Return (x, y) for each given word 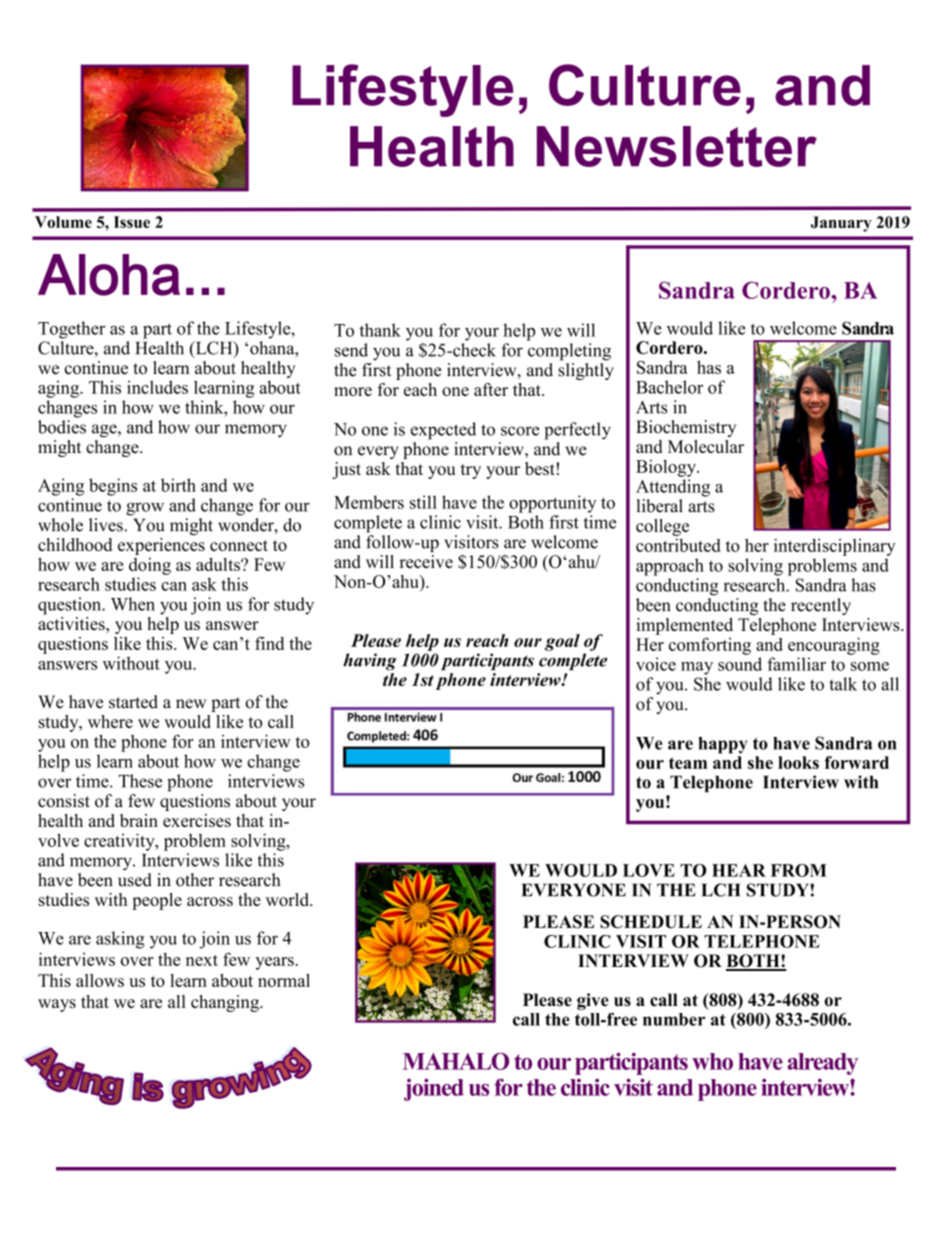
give (593, 1001)
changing (226, 1003)
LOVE (649, 870)
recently (821, 606)
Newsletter (677, 146)
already (822, 1064)
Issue (132, 222)
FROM (799, 870)
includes (157, 387)
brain (139, 820)
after (491, 389)
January (841, 224)
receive (426, 561)
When (133, 604)
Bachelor (669, 387)
